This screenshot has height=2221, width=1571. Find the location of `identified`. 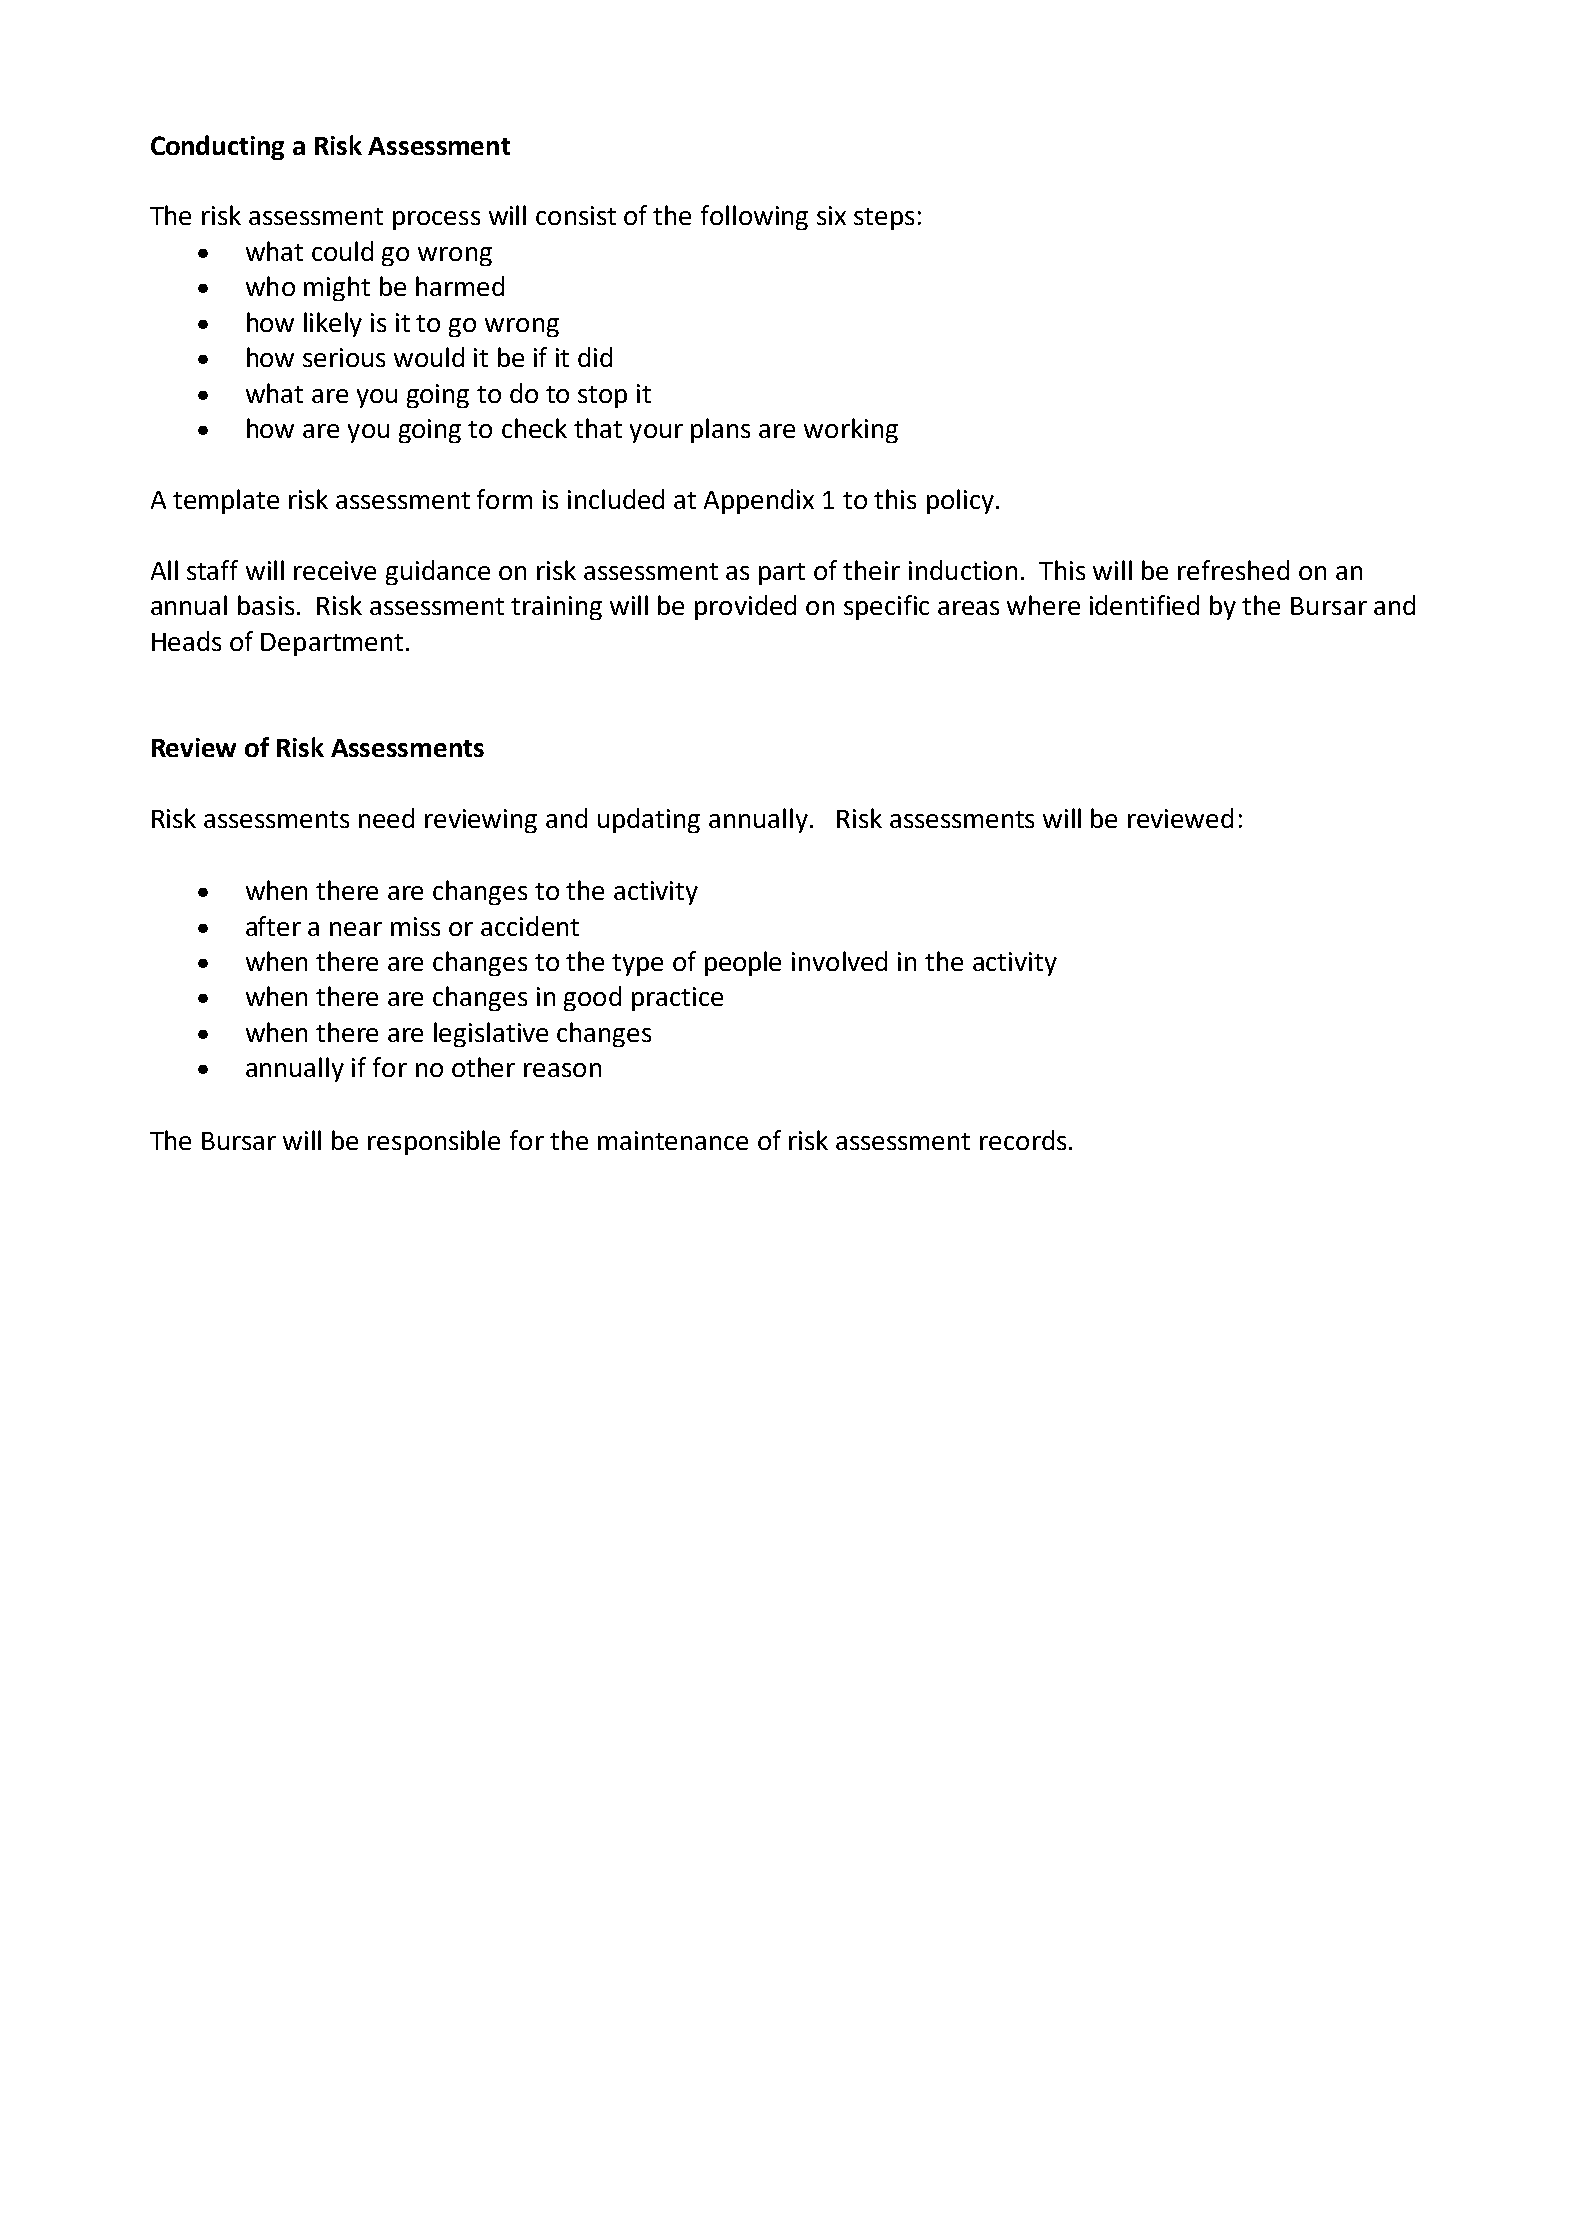

identified is located at coordinates (1144, 605).
